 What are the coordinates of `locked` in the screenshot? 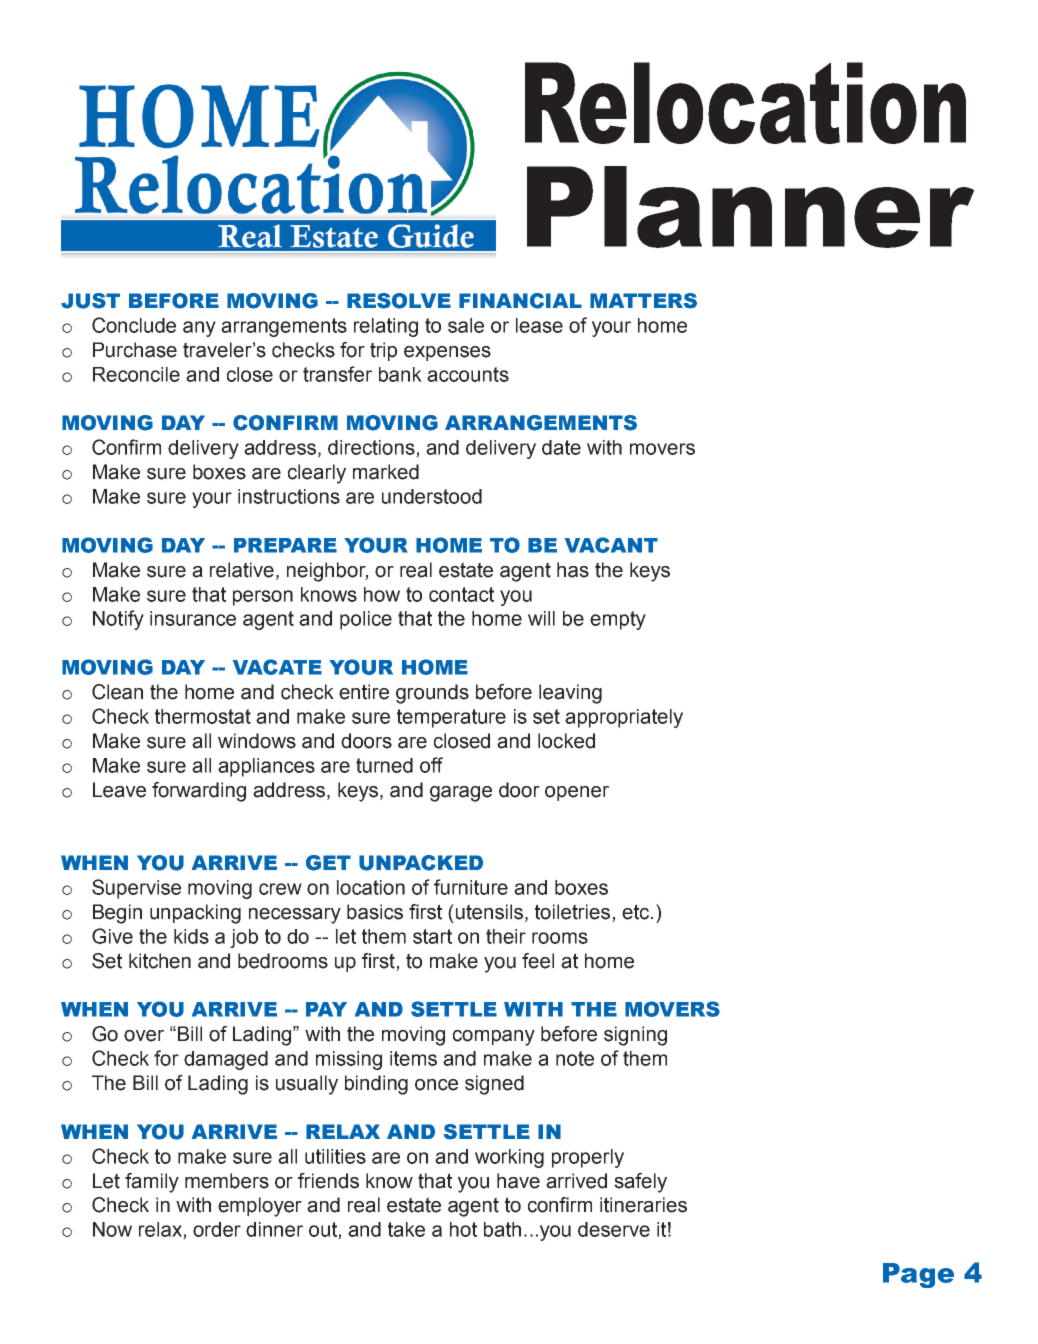 It's located at (566, 741).
